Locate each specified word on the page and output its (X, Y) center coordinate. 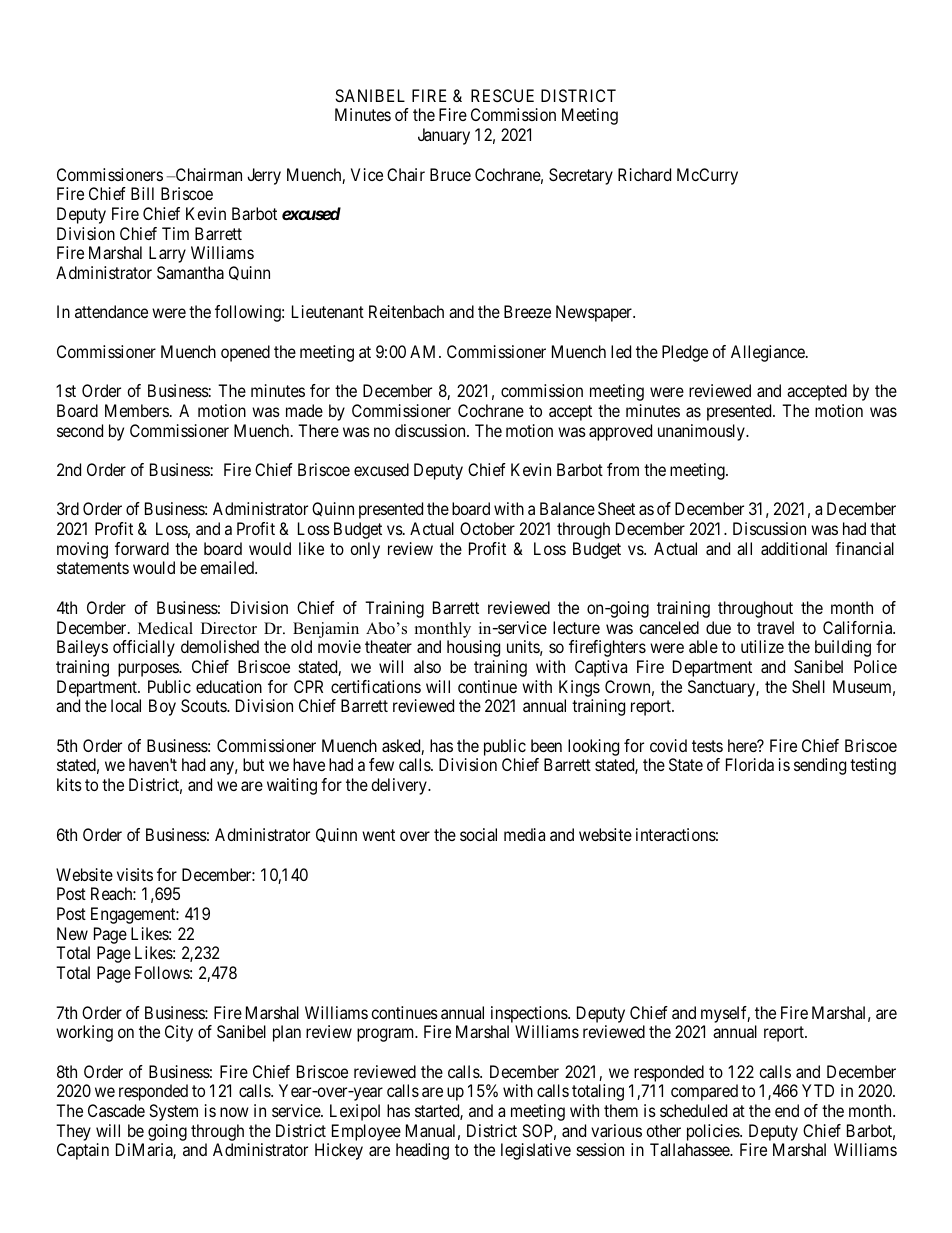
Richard (644, 174)
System (173, 1112)
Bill (142, 193)
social (478, 834)
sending (820, 766)
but (253, 764)
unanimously (702, 432)
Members (137, 410)
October (487, 528)
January (444, 136)
